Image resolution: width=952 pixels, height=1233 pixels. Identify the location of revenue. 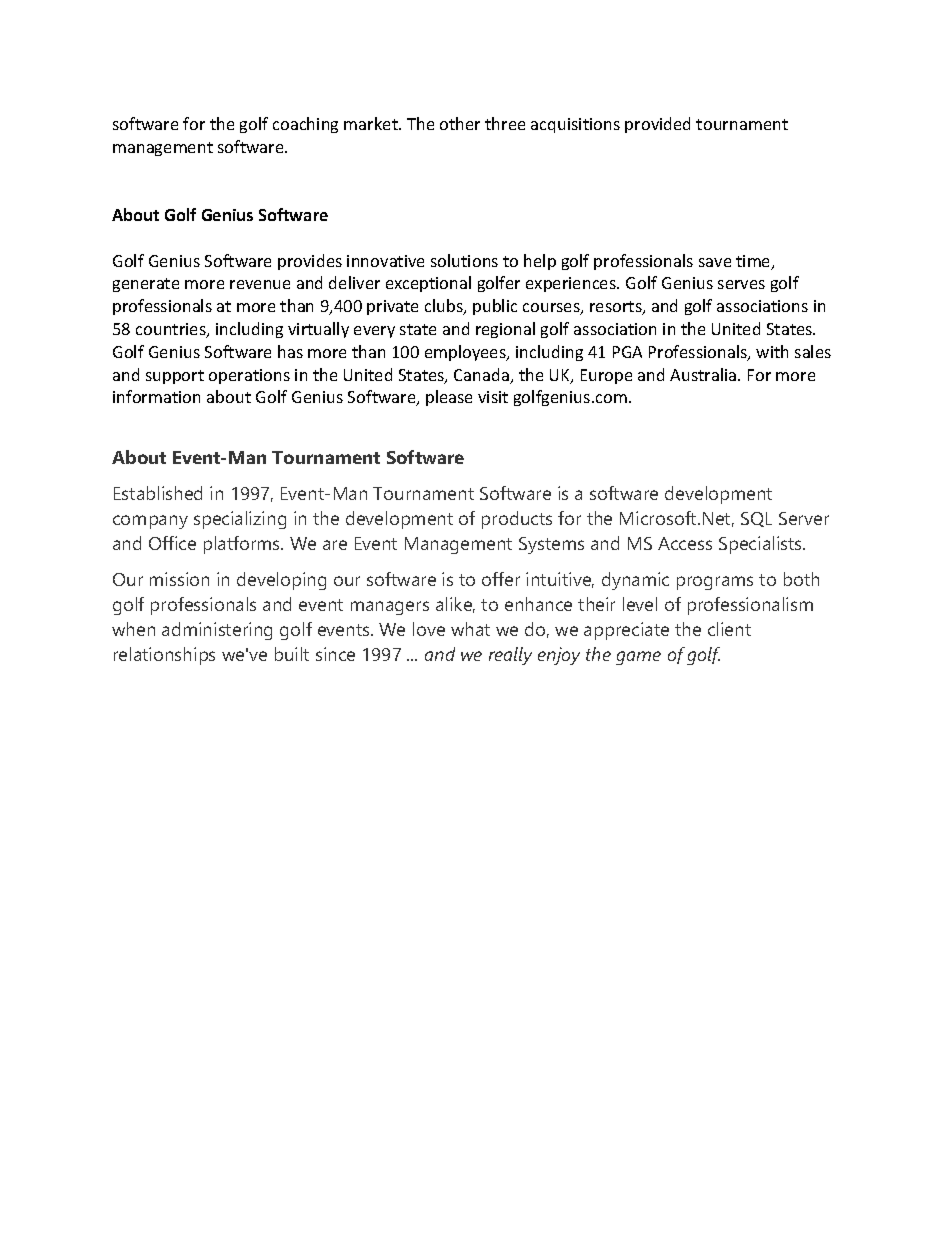
(260, 284).
